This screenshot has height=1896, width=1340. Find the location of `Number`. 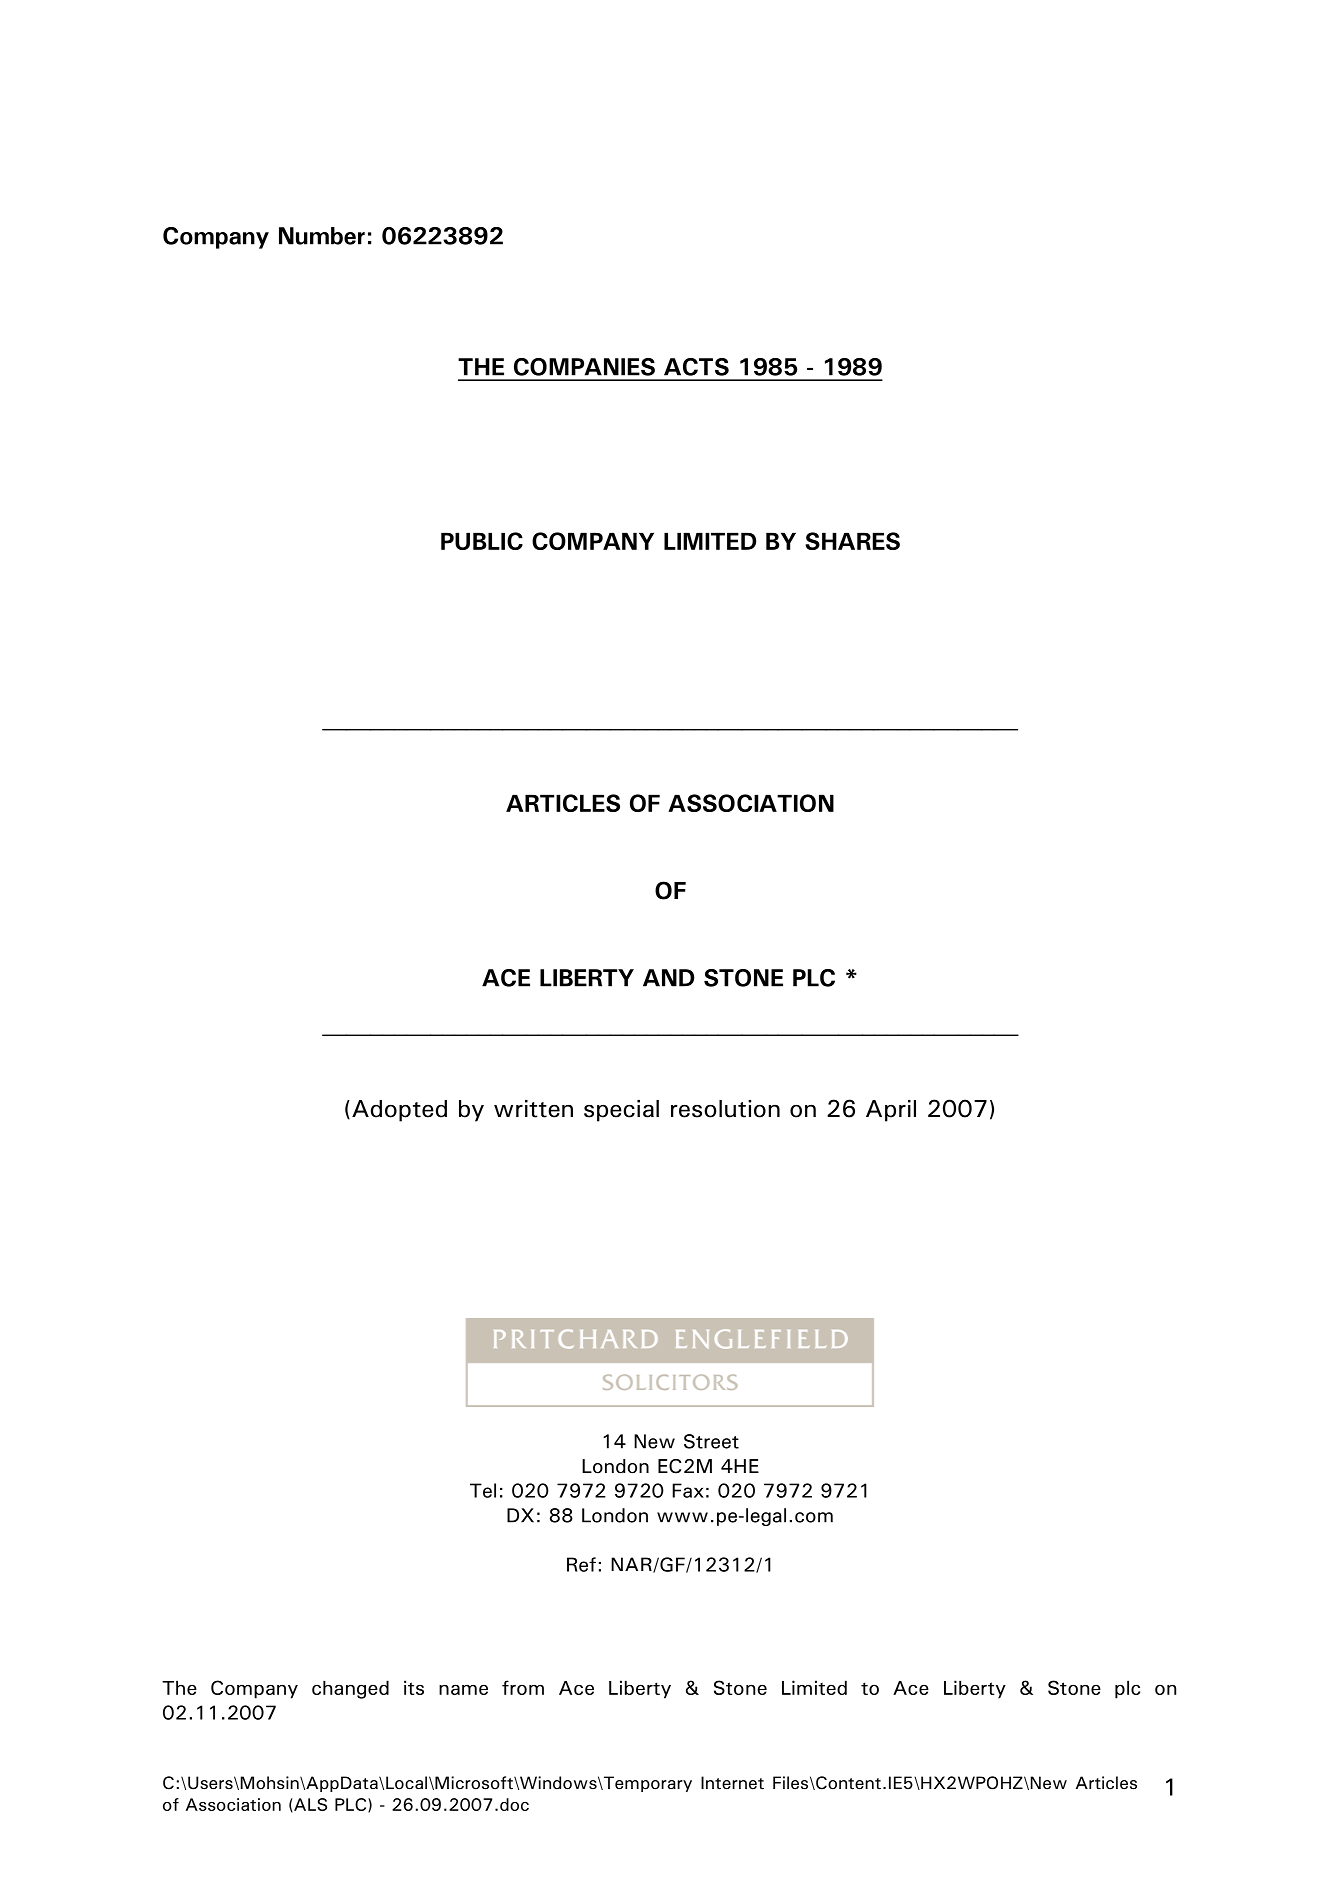

Number is located at coordinates (322, 236).
